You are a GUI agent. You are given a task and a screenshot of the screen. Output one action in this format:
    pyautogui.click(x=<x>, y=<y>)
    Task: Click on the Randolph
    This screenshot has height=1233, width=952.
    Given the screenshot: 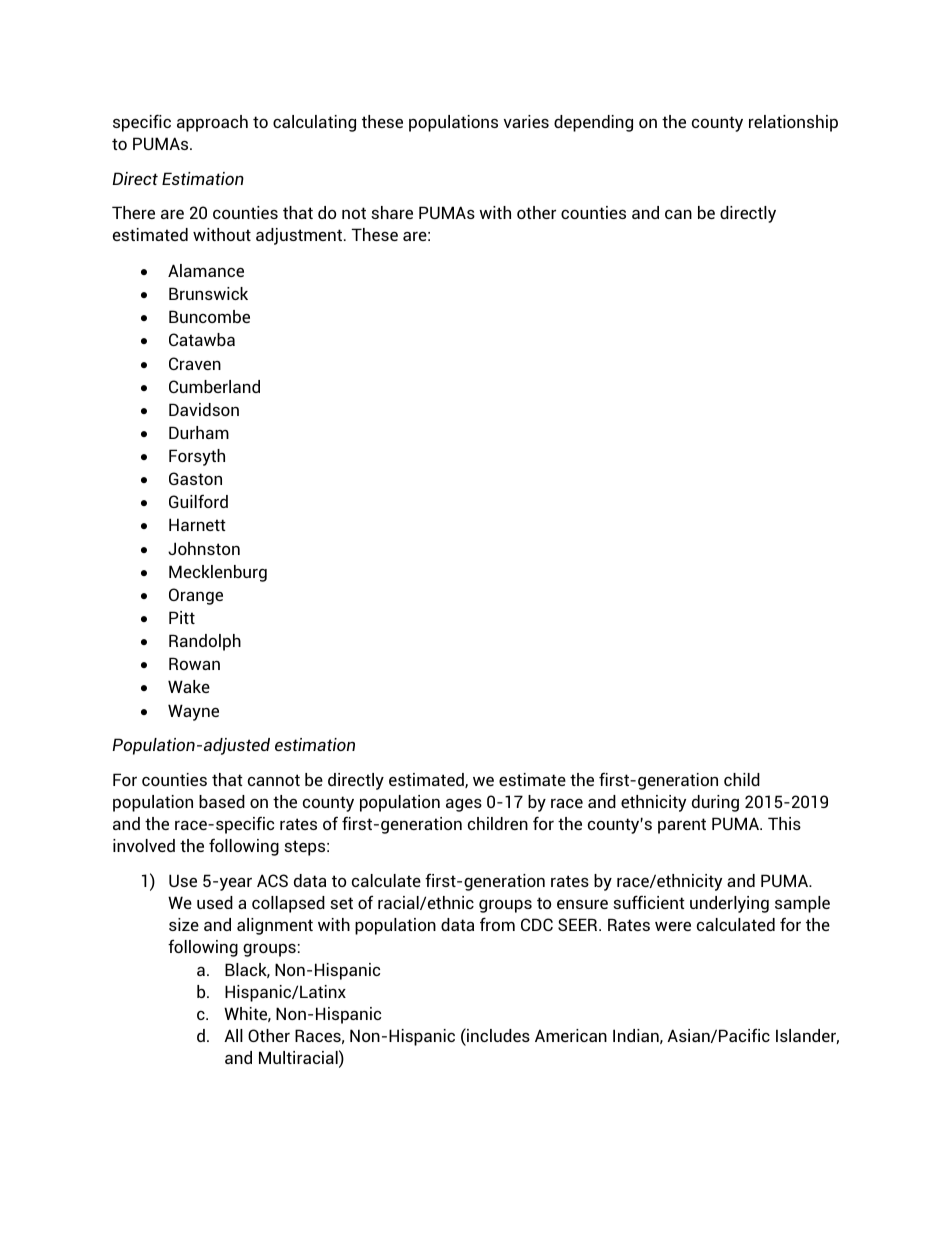 What is the action you would take?
    pyautogui.click(x=205, y=642)
